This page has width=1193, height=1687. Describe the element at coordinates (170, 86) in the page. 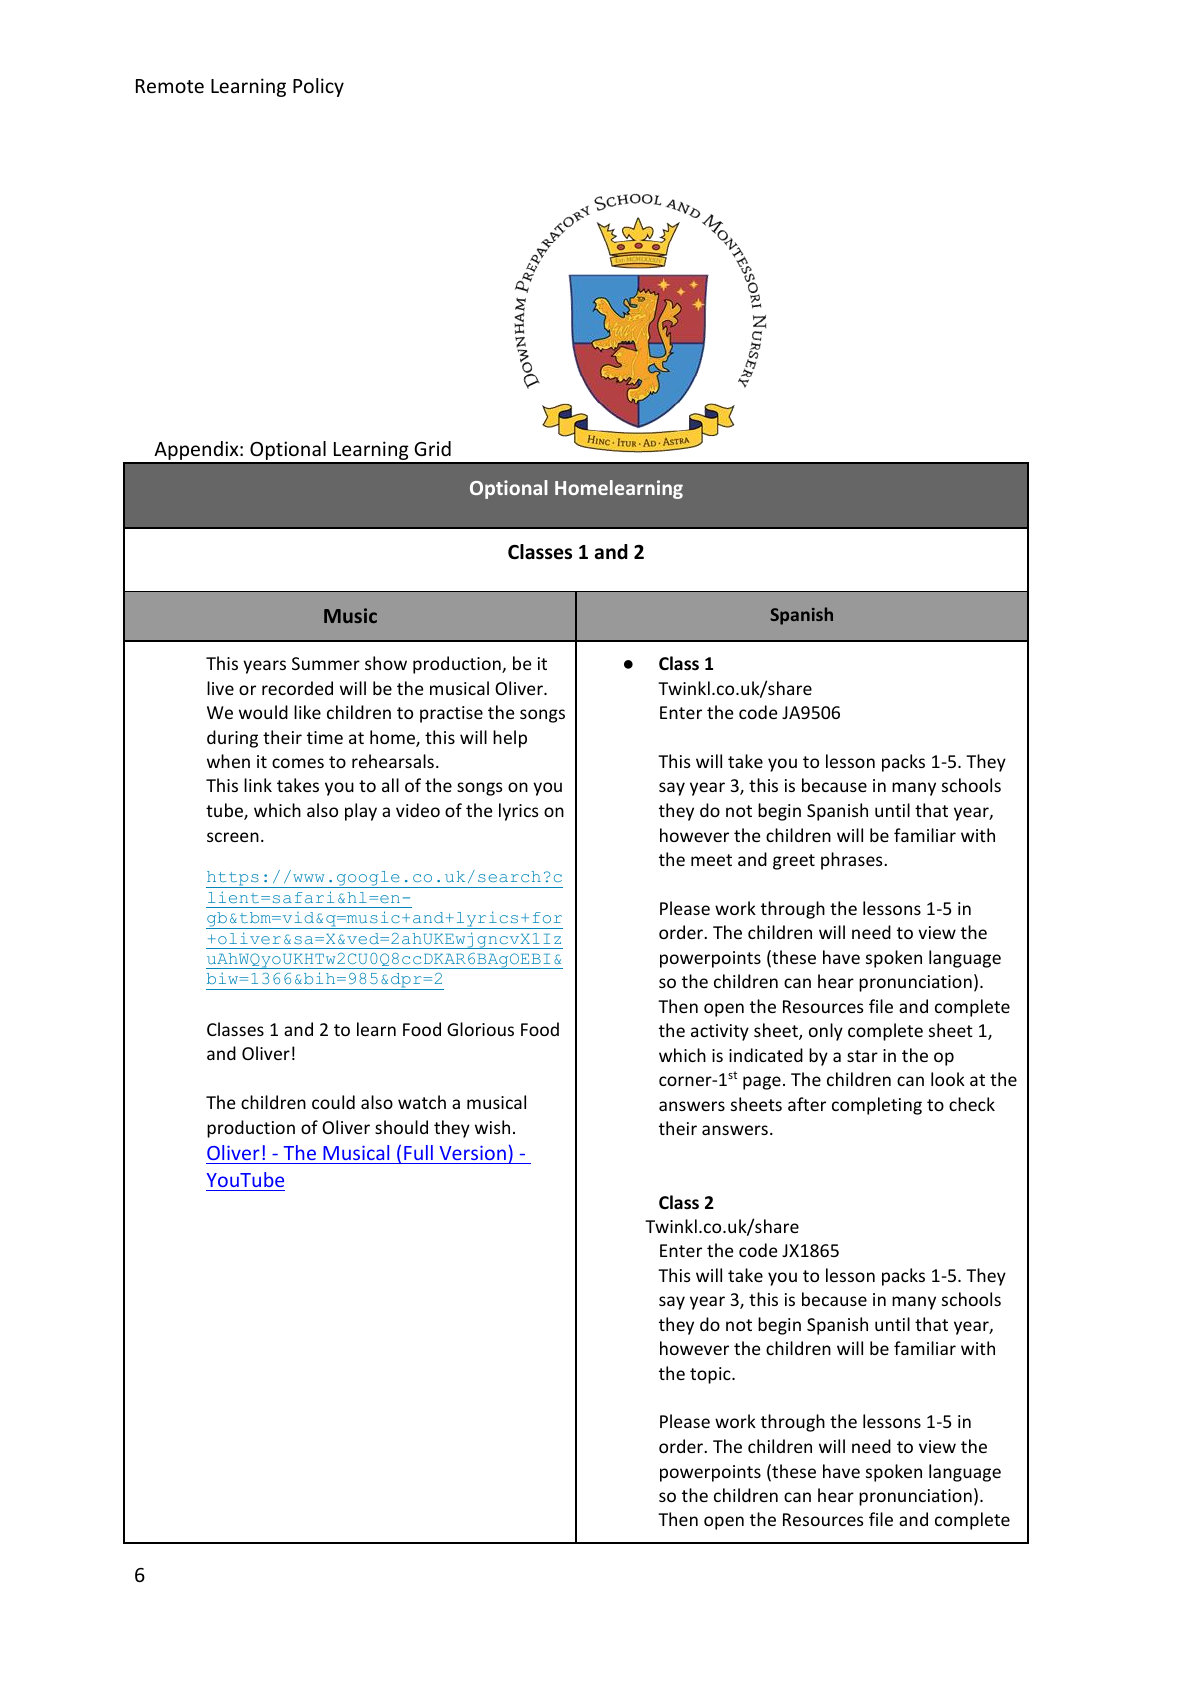

I see `Remote` at that location.
